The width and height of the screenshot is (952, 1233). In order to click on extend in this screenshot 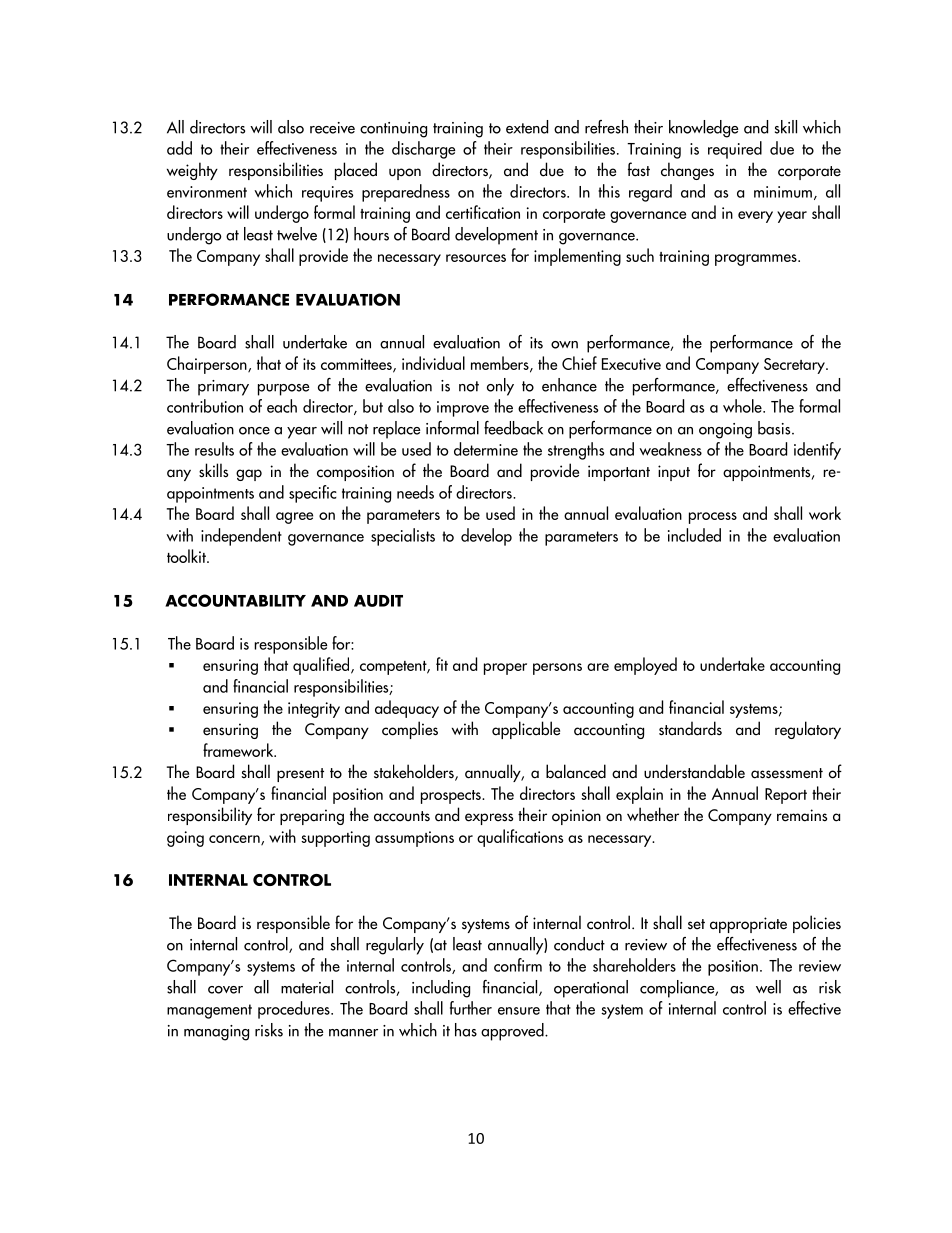, I will do `click(527, 127)`.
